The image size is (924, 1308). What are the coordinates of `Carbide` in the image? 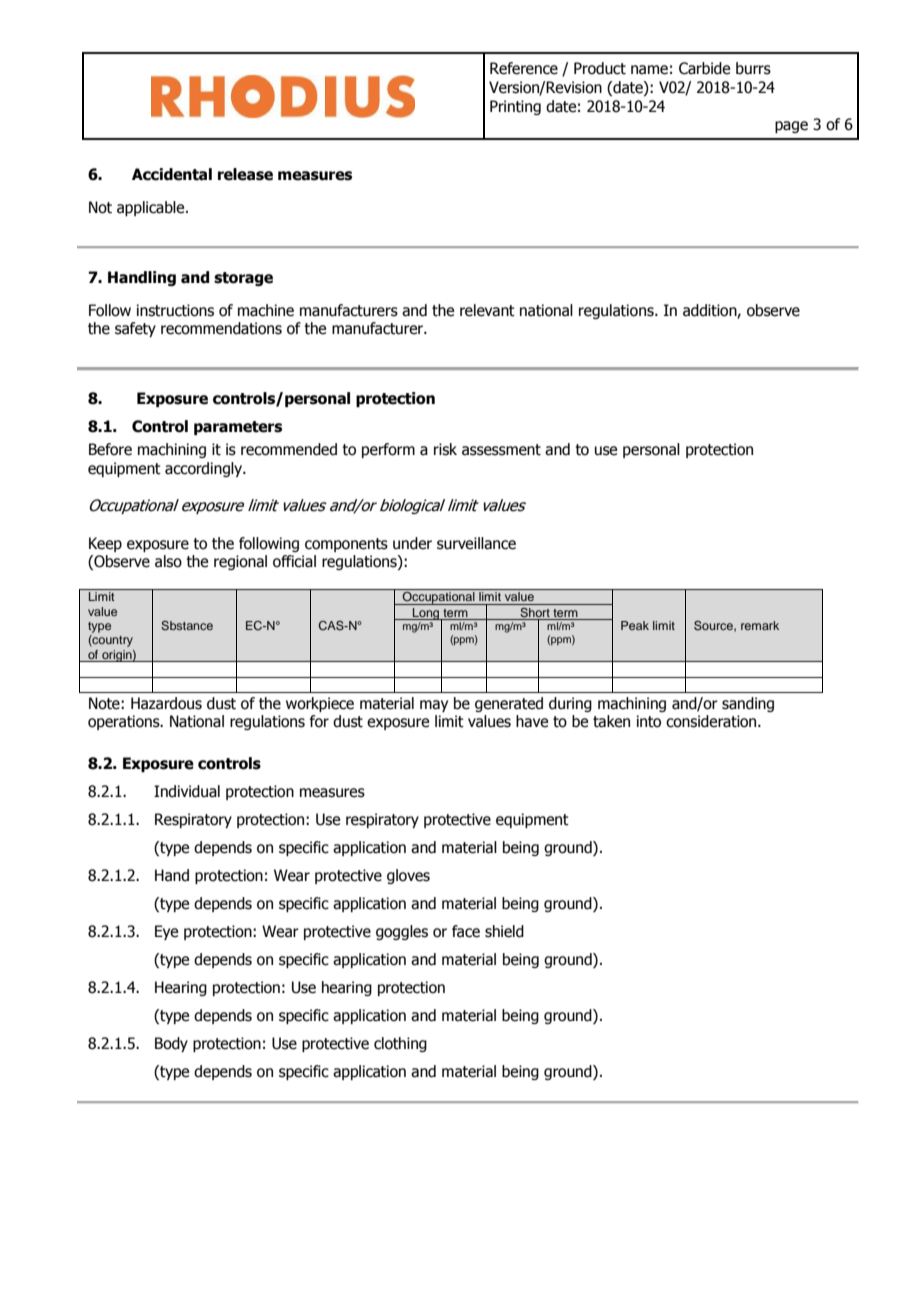 It's located at (704, 68).
